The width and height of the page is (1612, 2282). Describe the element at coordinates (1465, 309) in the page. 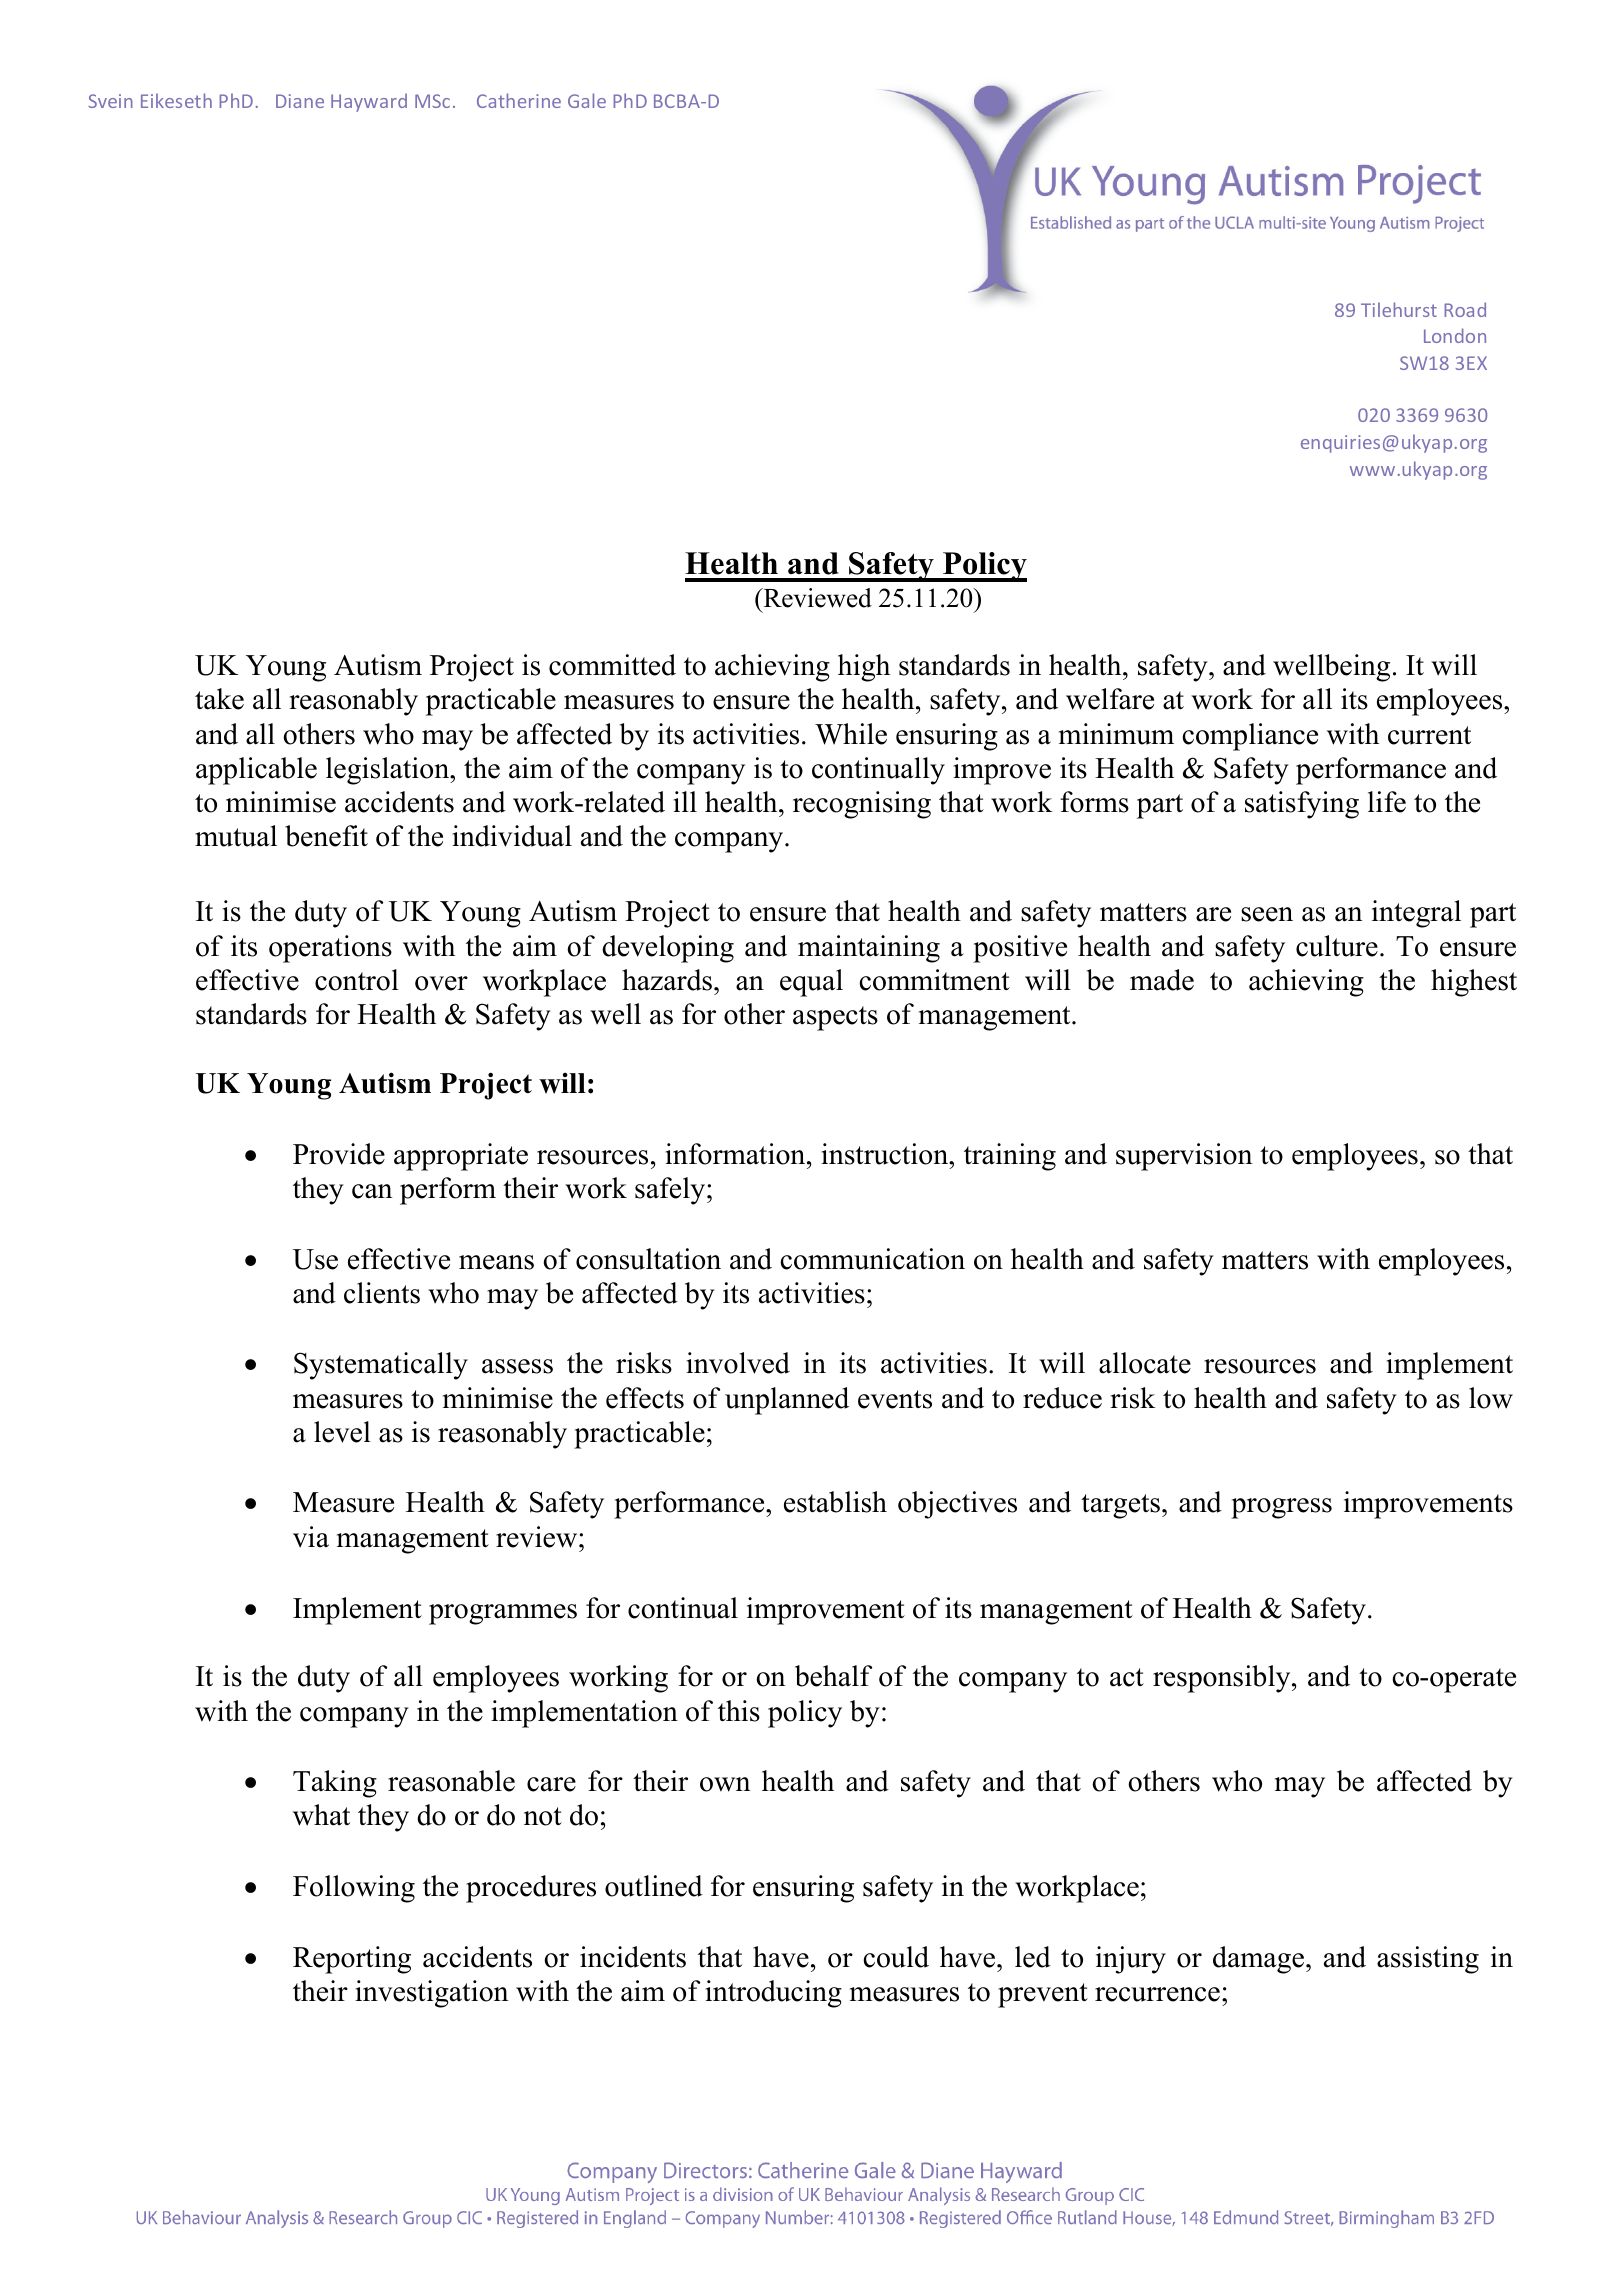

I see `Road` at that location.
